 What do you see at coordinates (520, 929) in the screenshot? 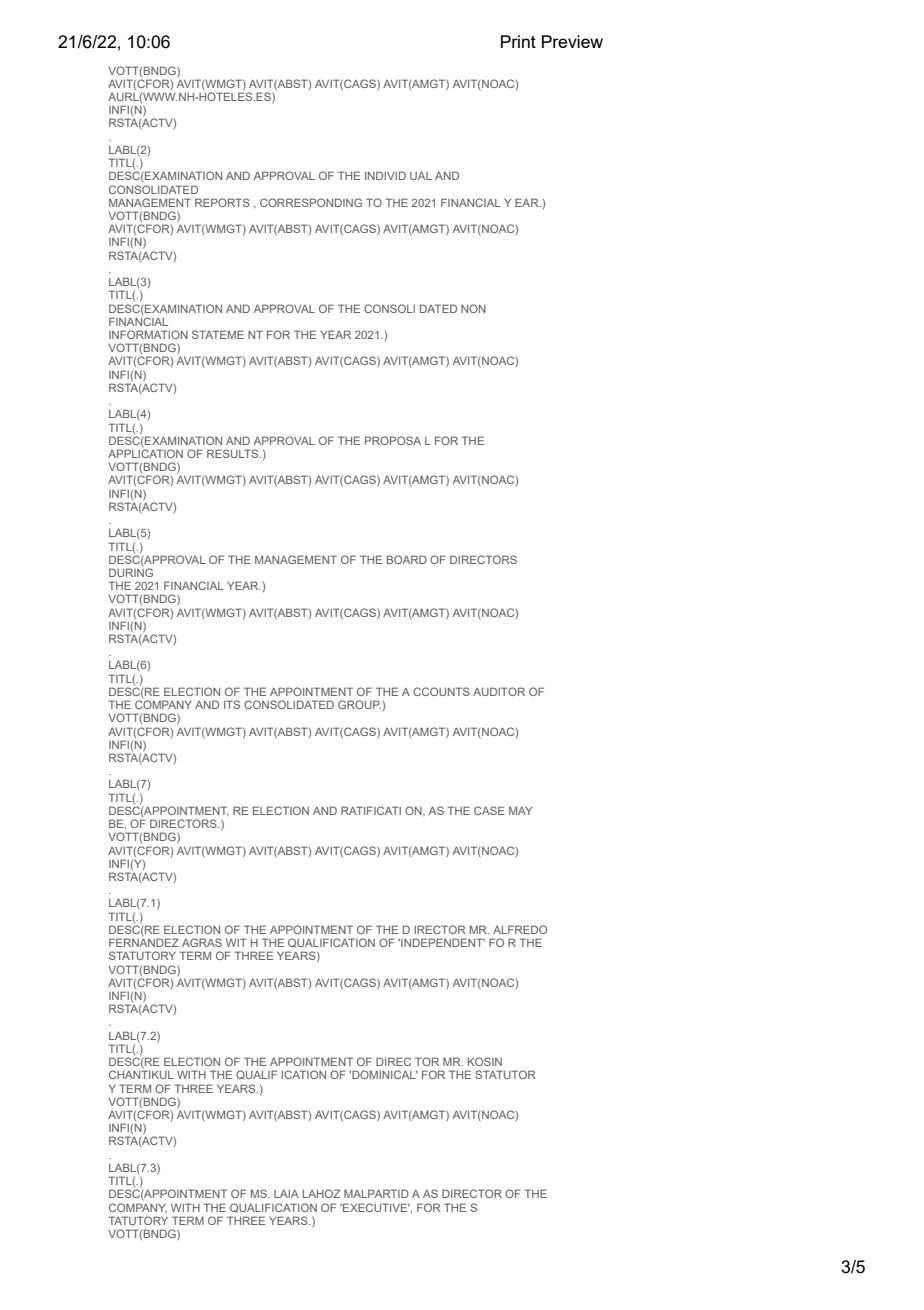
I see `ALFREDO` at bounding box center [520, 929].
